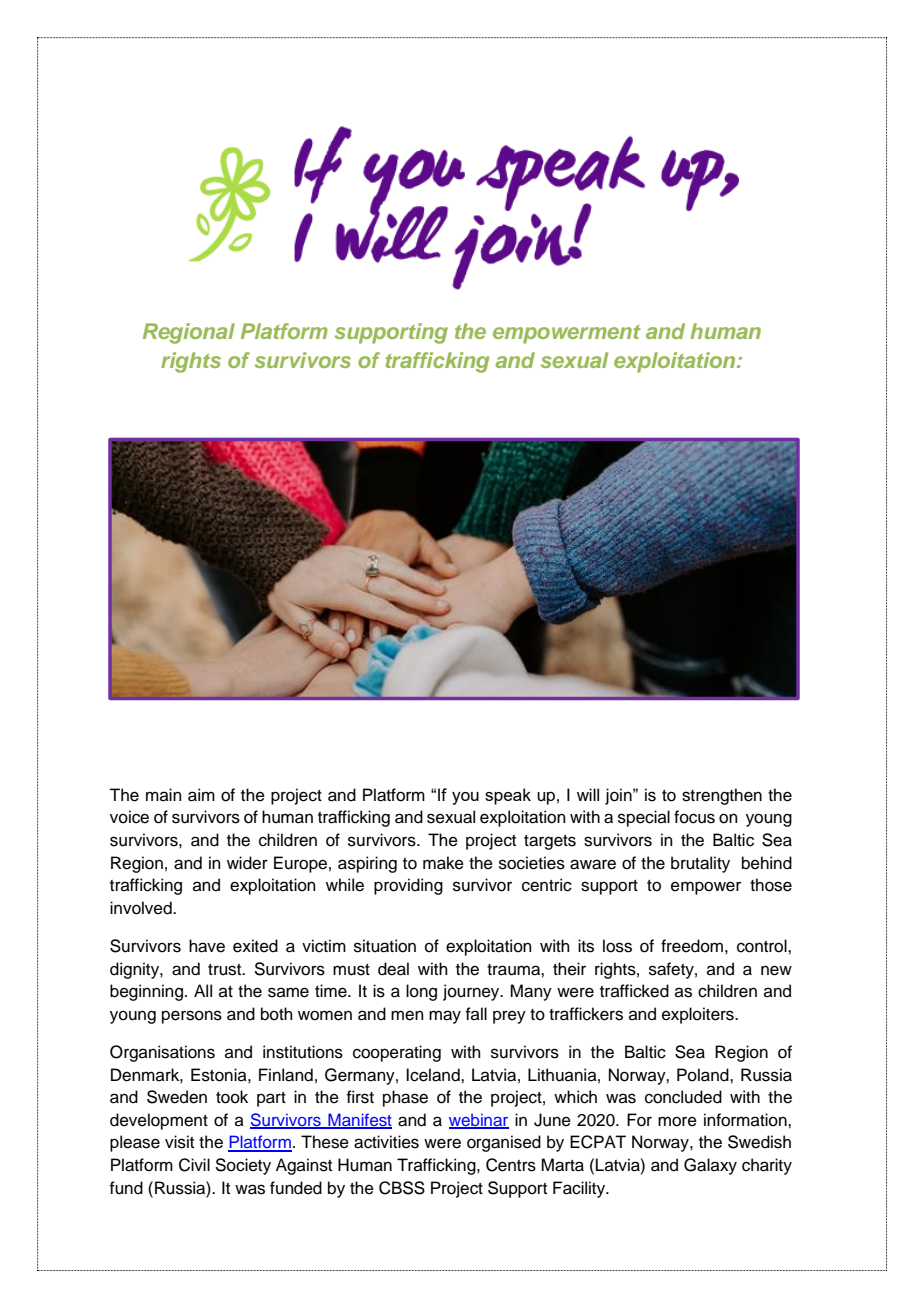  Describe the element at coordinates (472, 992) in the screenshot. I see `journey` at that location.
